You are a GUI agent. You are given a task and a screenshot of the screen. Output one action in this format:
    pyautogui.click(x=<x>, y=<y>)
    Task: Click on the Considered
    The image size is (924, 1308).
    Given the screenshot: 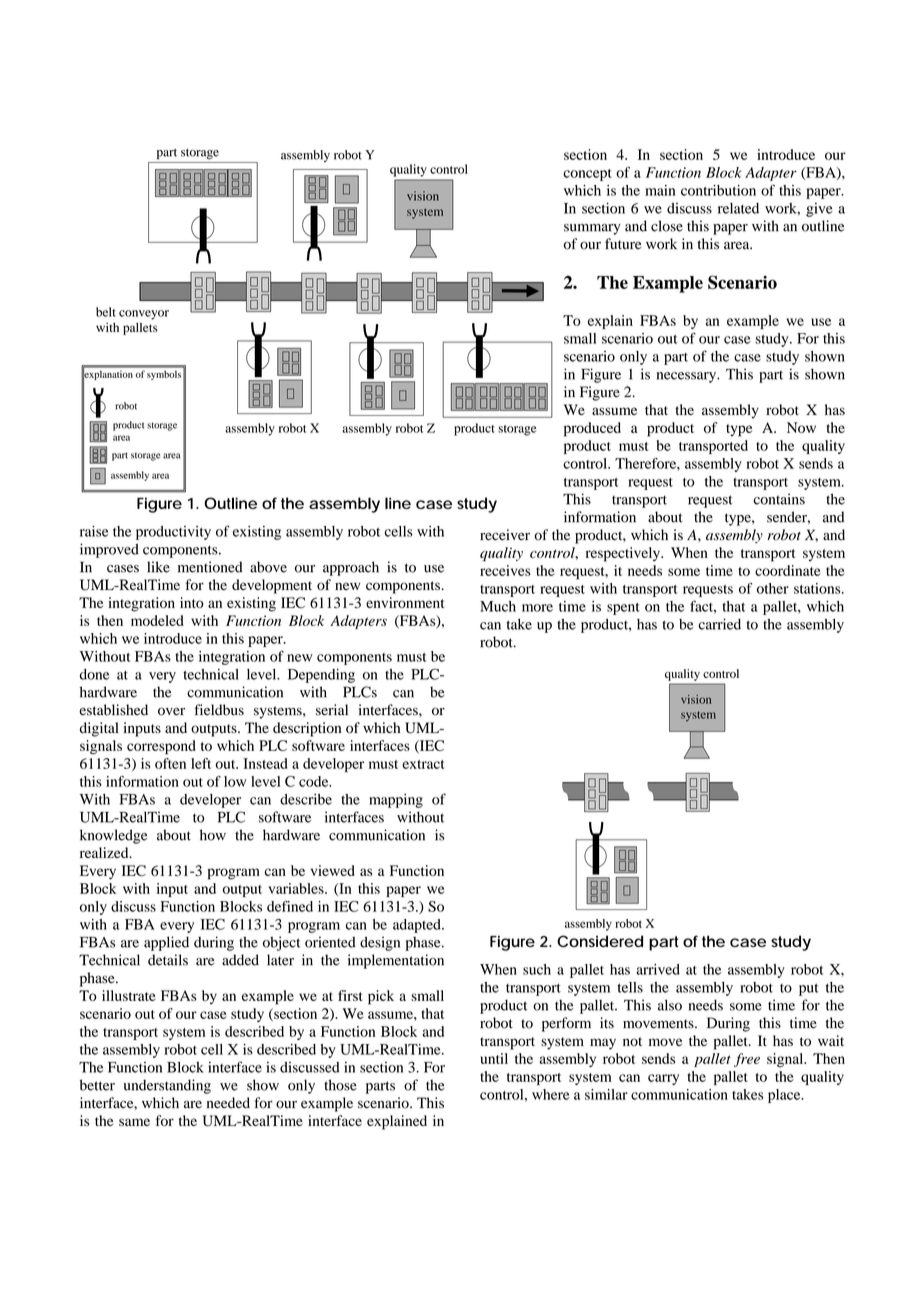 What is the action you would take?
    pyautogui.click(x=600, y=941)
